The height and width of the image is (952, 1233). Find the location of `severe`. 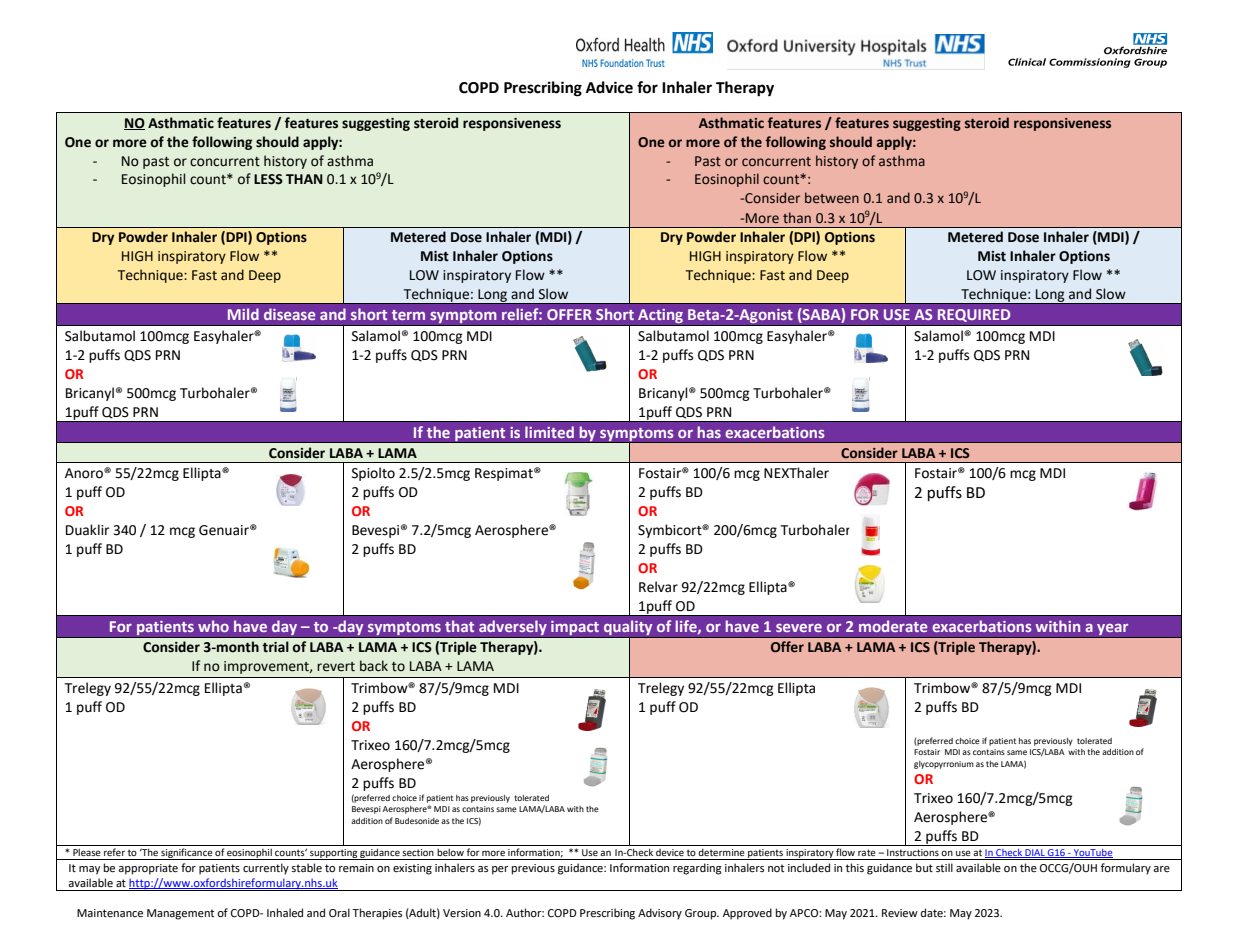

severe is located at coordinates (799, 628).
